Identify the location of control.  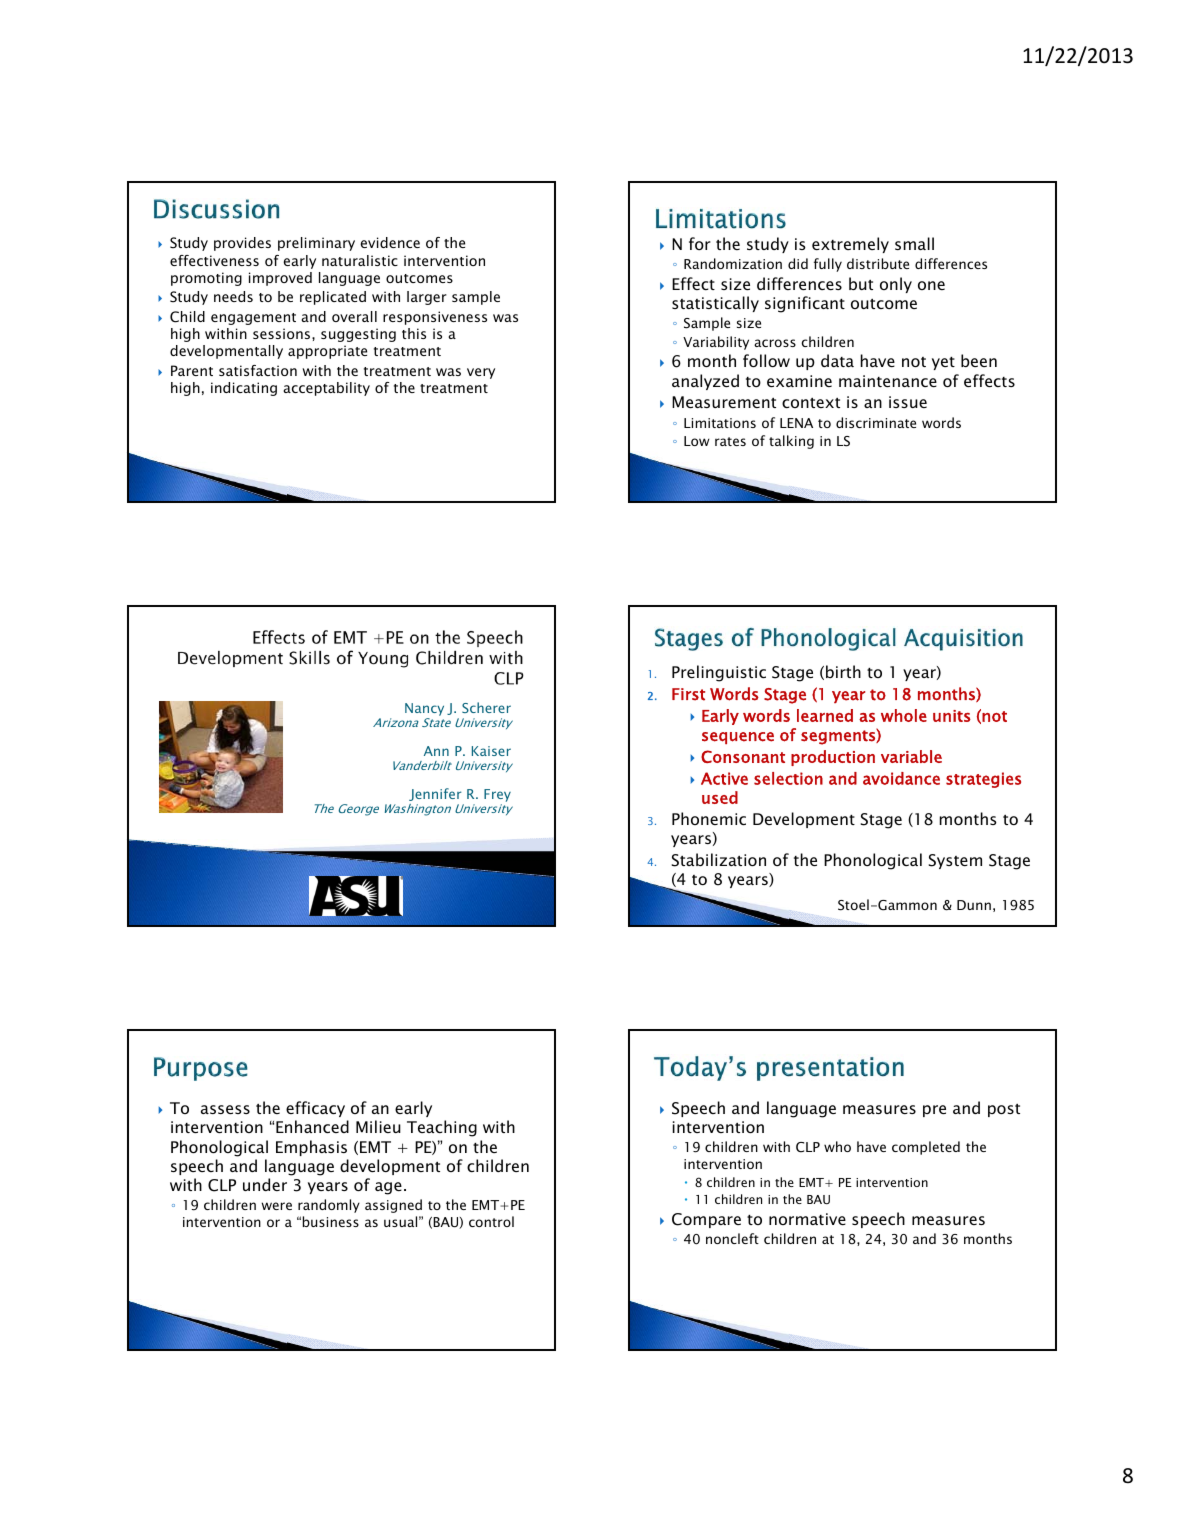
(491, 1221).
